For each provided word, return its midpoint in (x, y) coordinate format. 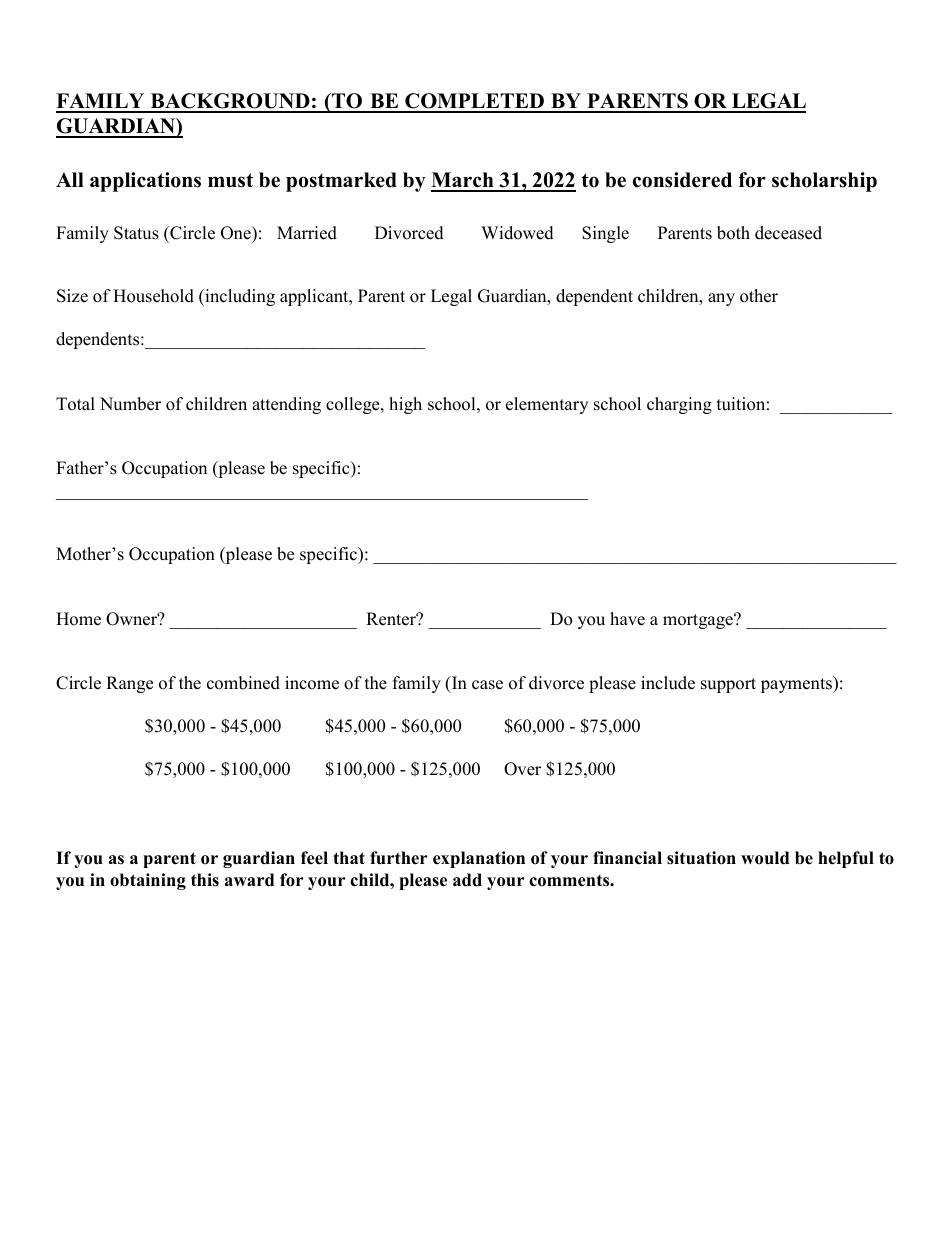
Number (130, 404)
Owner (133, 619)
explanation (479, 859)
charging (679, 405)
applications (145, 182)
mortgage (699, 621)
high (405, 405)
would (765, 858)
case (487, 685)
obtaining (148, 881)
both (733, 233)
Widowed (517, 233)
